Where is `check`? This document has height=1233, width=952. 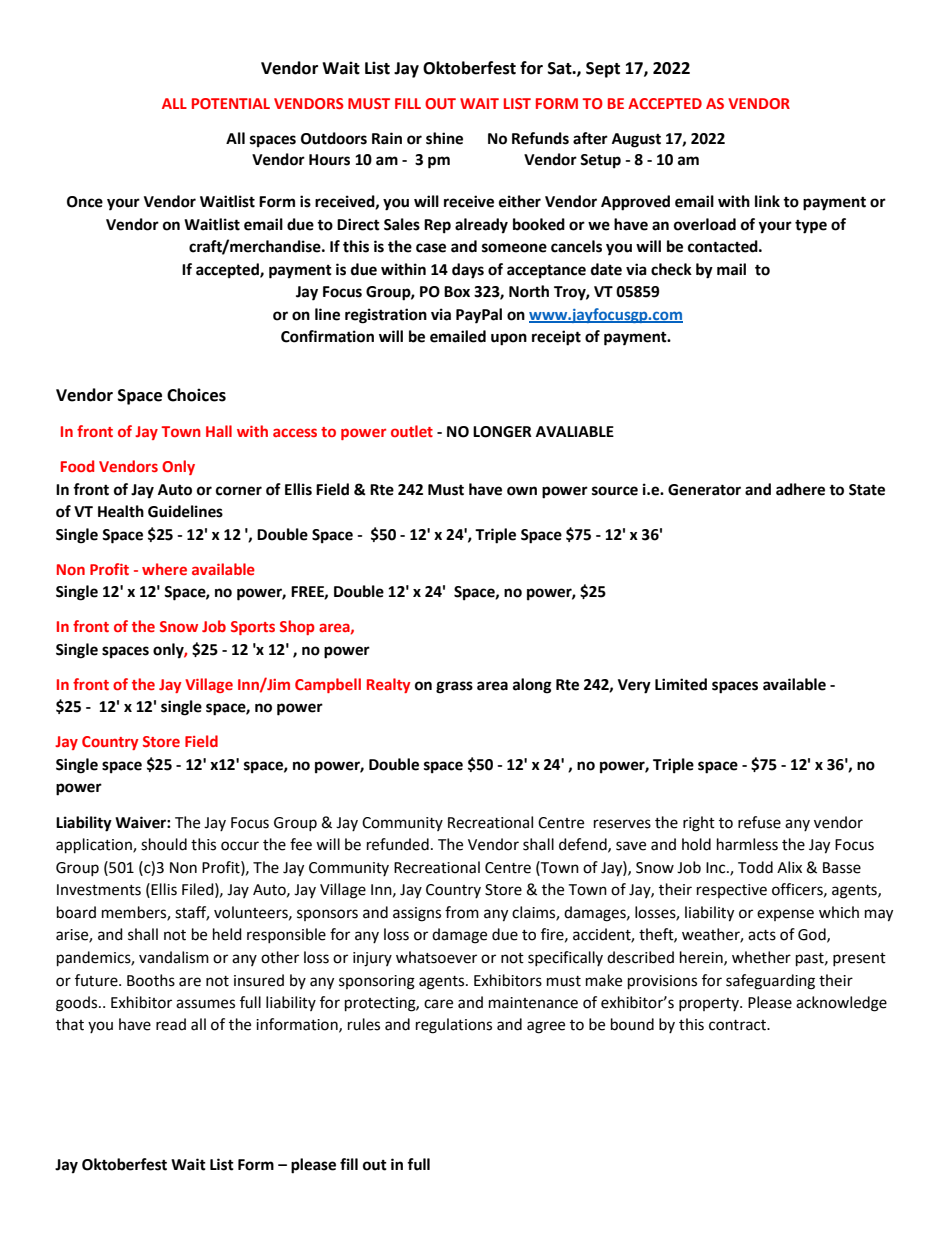
check is located at coordinates (671, 269).
